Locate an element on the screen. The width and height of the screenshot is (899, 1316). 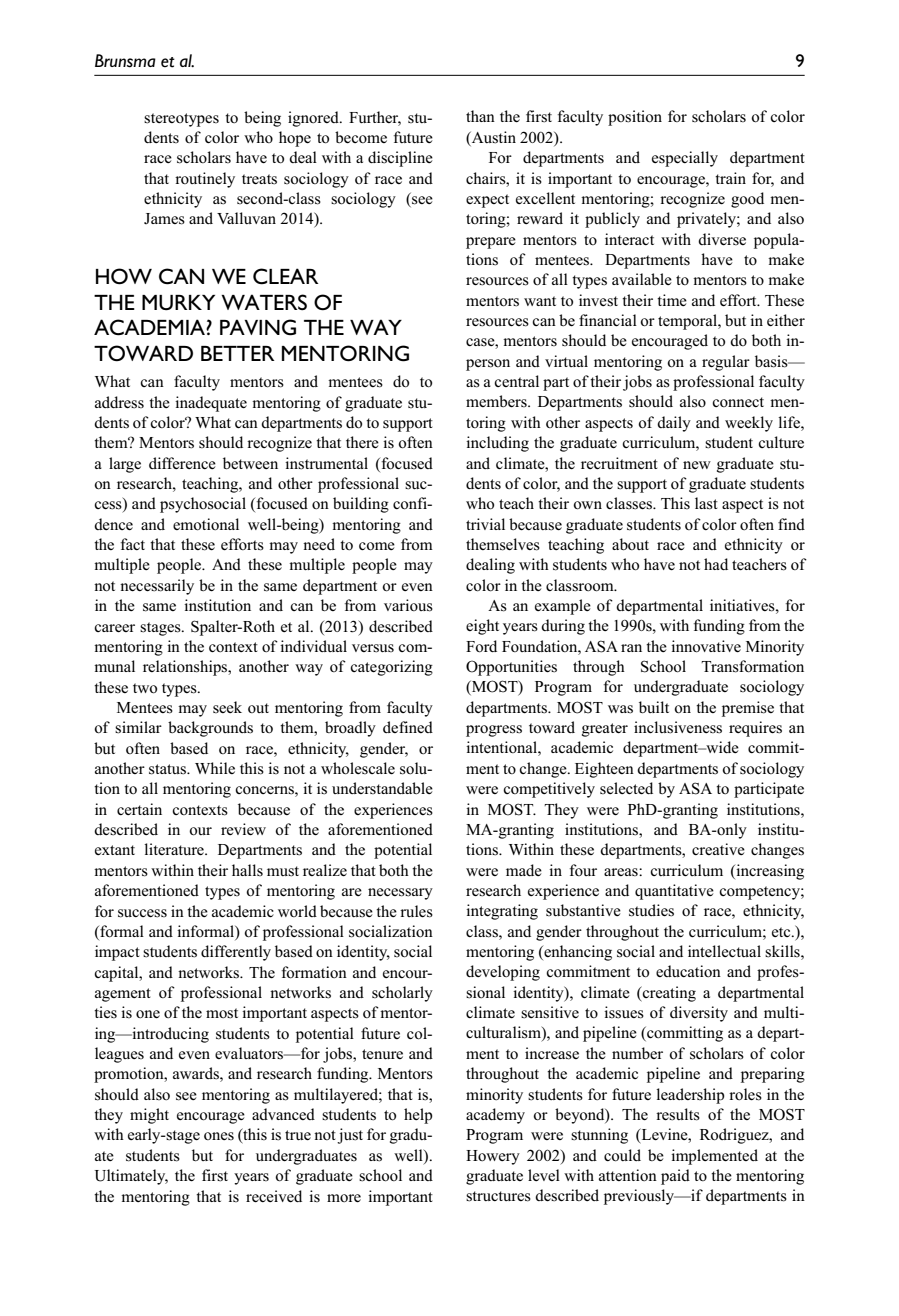
structures is located at coordinates (498, 1196).
